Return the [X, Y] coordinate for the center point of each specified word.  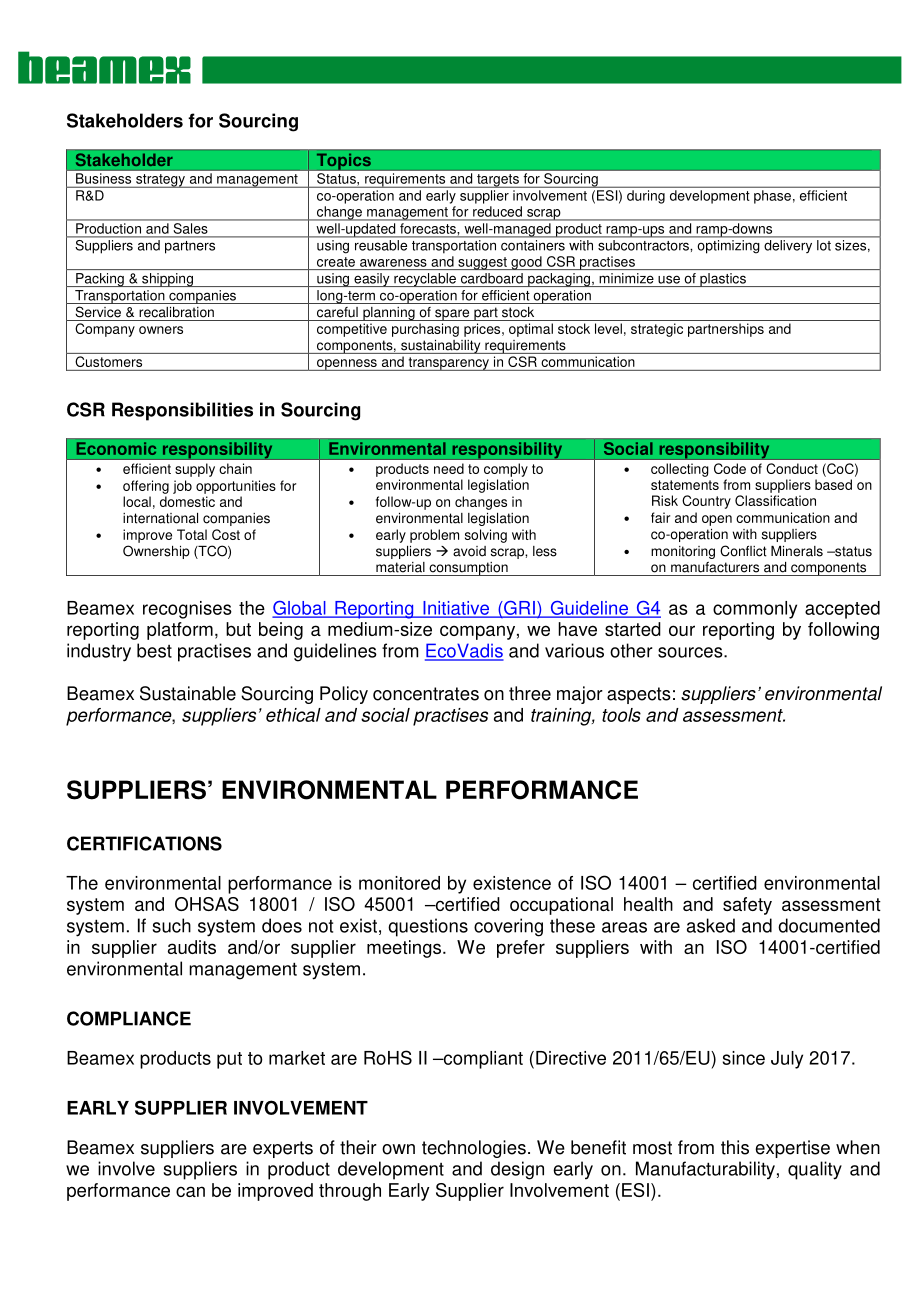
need [449, 468]
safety [747, 906]
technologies [474, 1149]
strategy [160, 181]
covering [508, 927]
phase [772, 197]
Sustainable [188, 693]
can [190, 1191]
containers [533, 245]
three [530, 693]
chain [235, 468]
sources [691, 652]
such [171, 925]
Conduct [792, 468]
